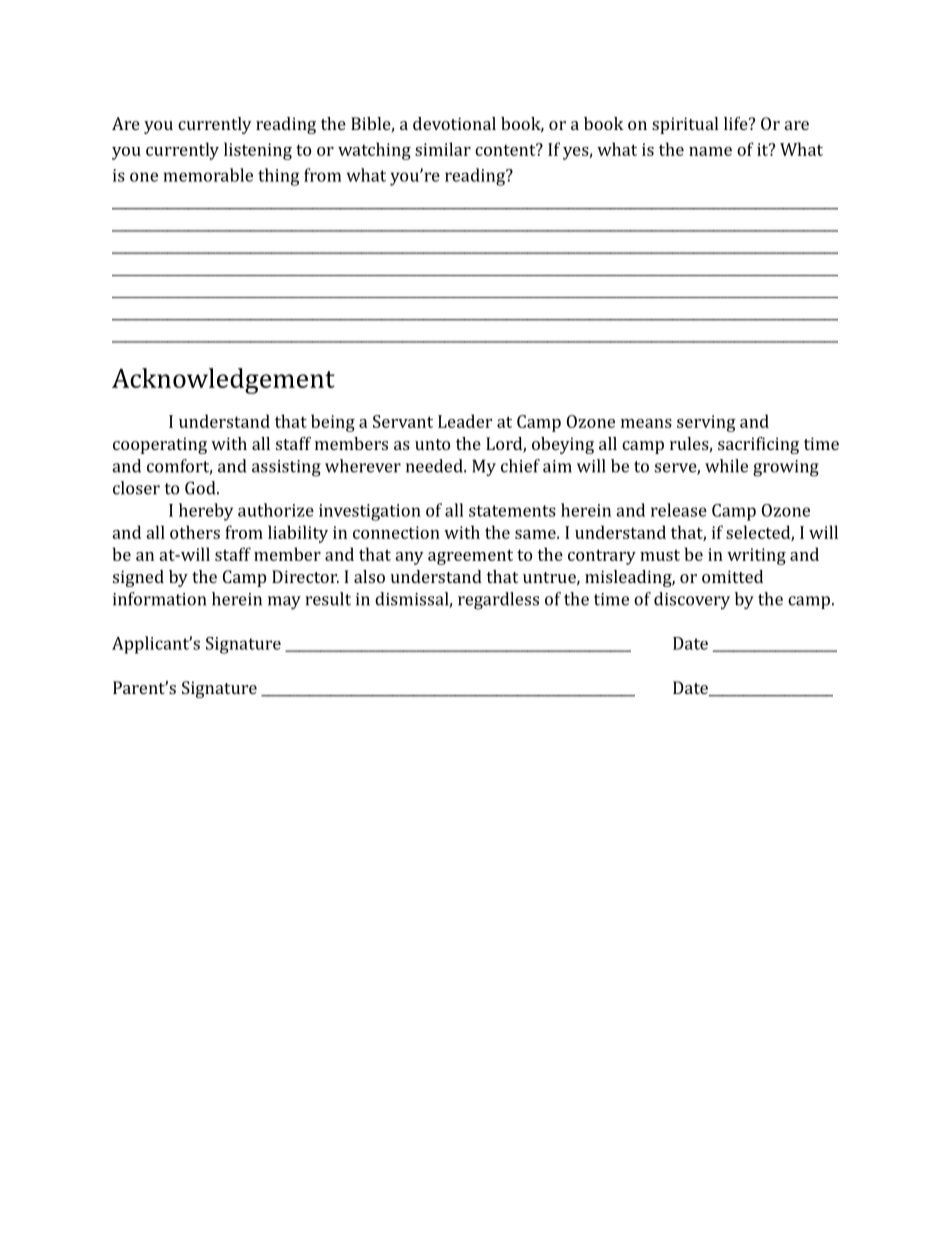 This screenshot has height=1233, width=952. Describe the element at coordinates (706, 423) in the screenshot. I see `serving` at that location.
